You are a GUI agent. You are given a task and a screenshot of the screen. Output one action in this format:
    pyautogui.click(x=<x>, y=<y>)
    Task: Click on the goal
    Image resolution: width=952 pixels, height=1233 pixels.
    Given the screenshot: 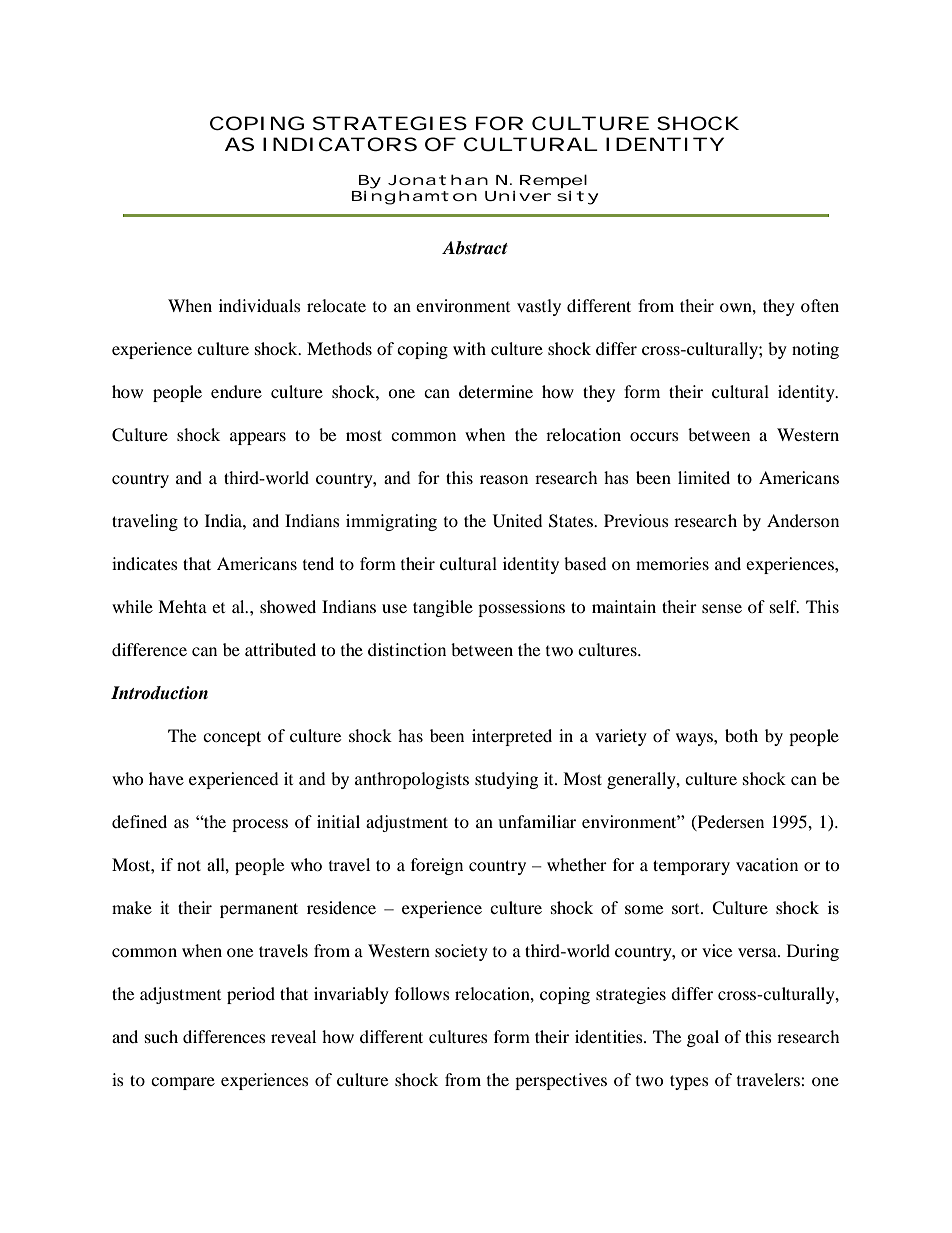 What is the action you would take?
    pyautogui.click(x=703, y=1038)
